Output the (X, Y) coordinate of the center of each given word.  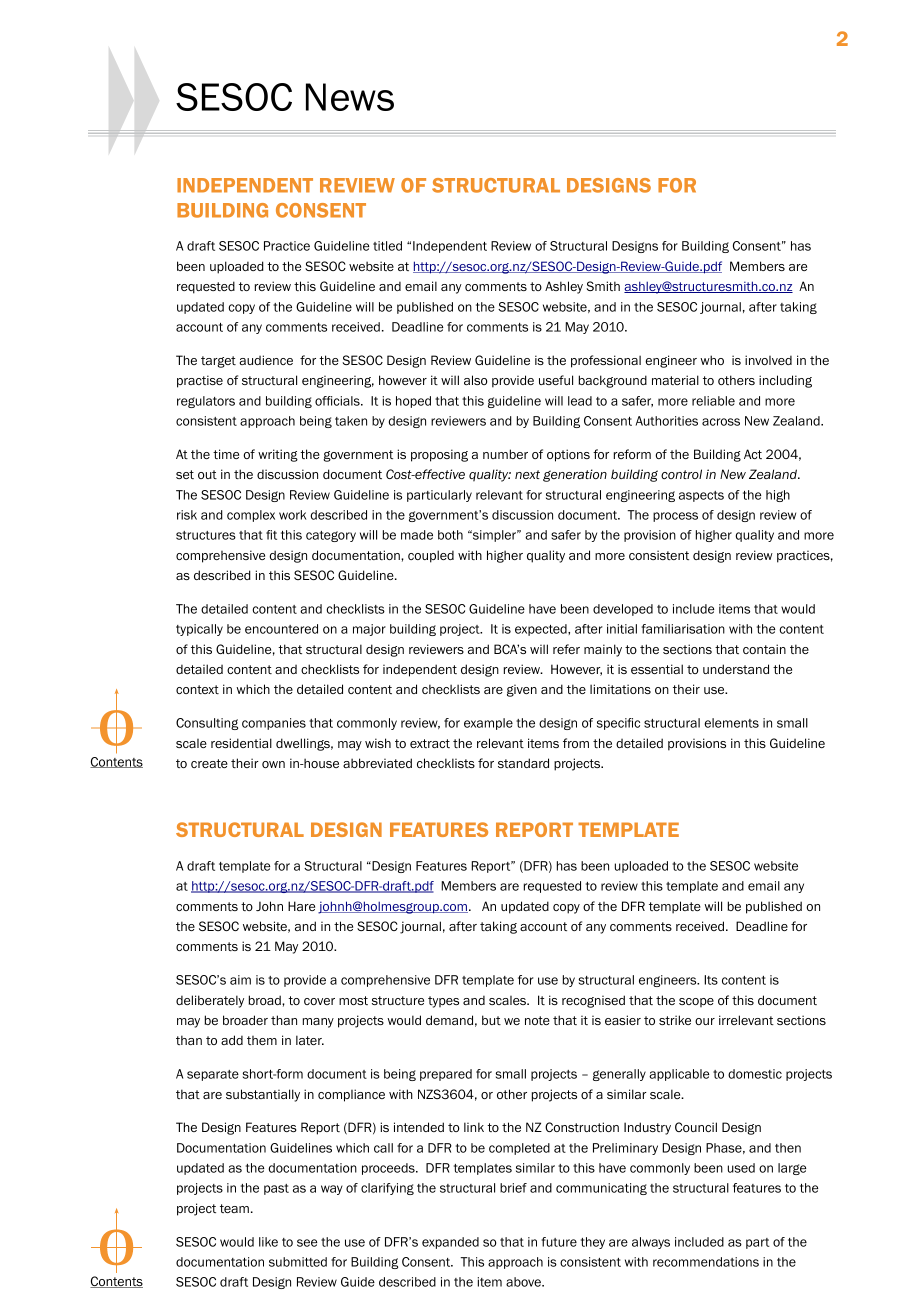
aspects (701, 496)
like (268, 1242)
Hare (301, 906)
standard (523, 763)
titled (387, 246)
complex (251, 516)
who (712, 360)
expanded (450, 1243)
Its (711, 980)
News (350, 97)
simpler (494, 536)
